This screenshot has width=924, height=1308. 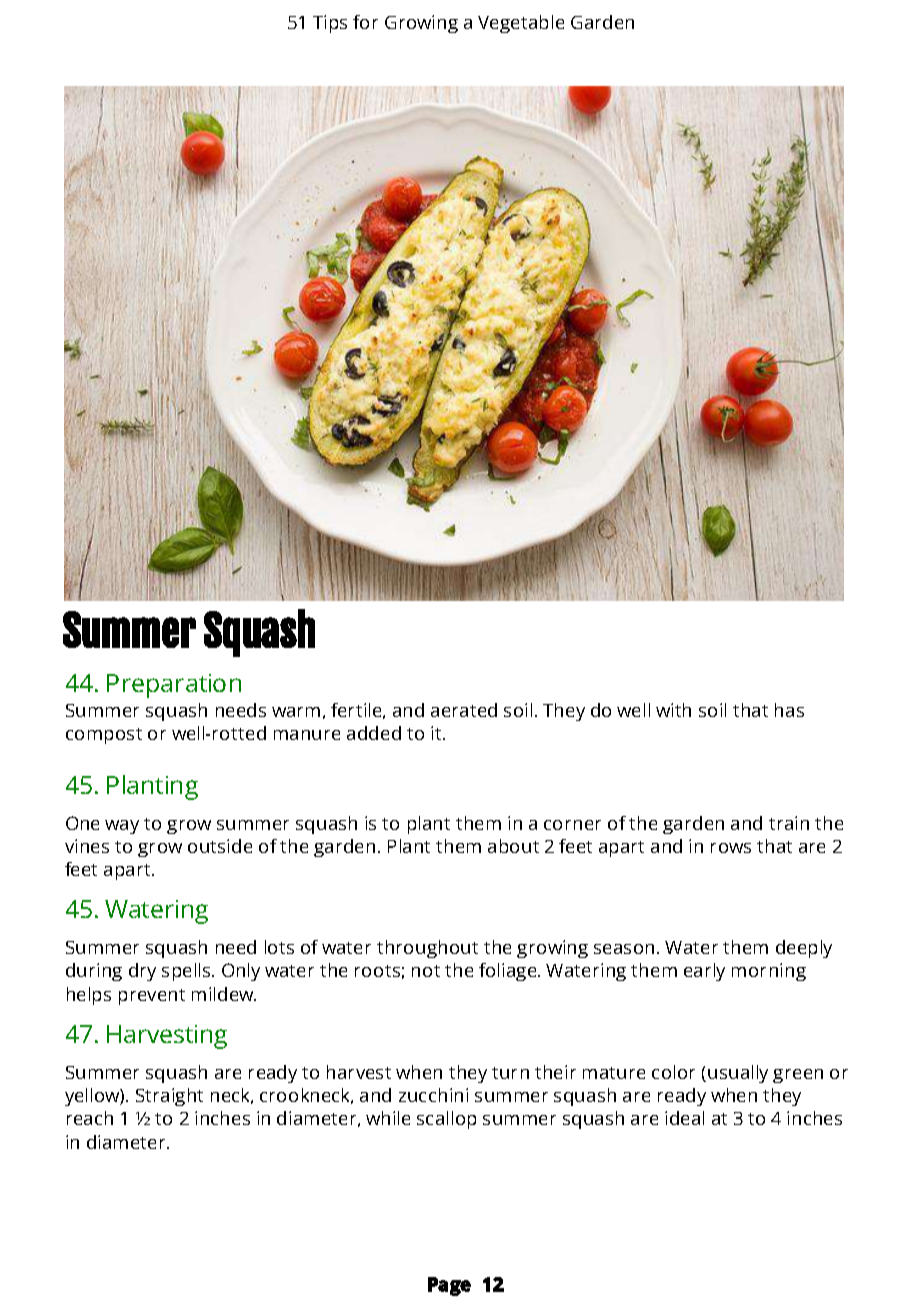 I want to click on Vegetable, so click(x=521, y=24).
